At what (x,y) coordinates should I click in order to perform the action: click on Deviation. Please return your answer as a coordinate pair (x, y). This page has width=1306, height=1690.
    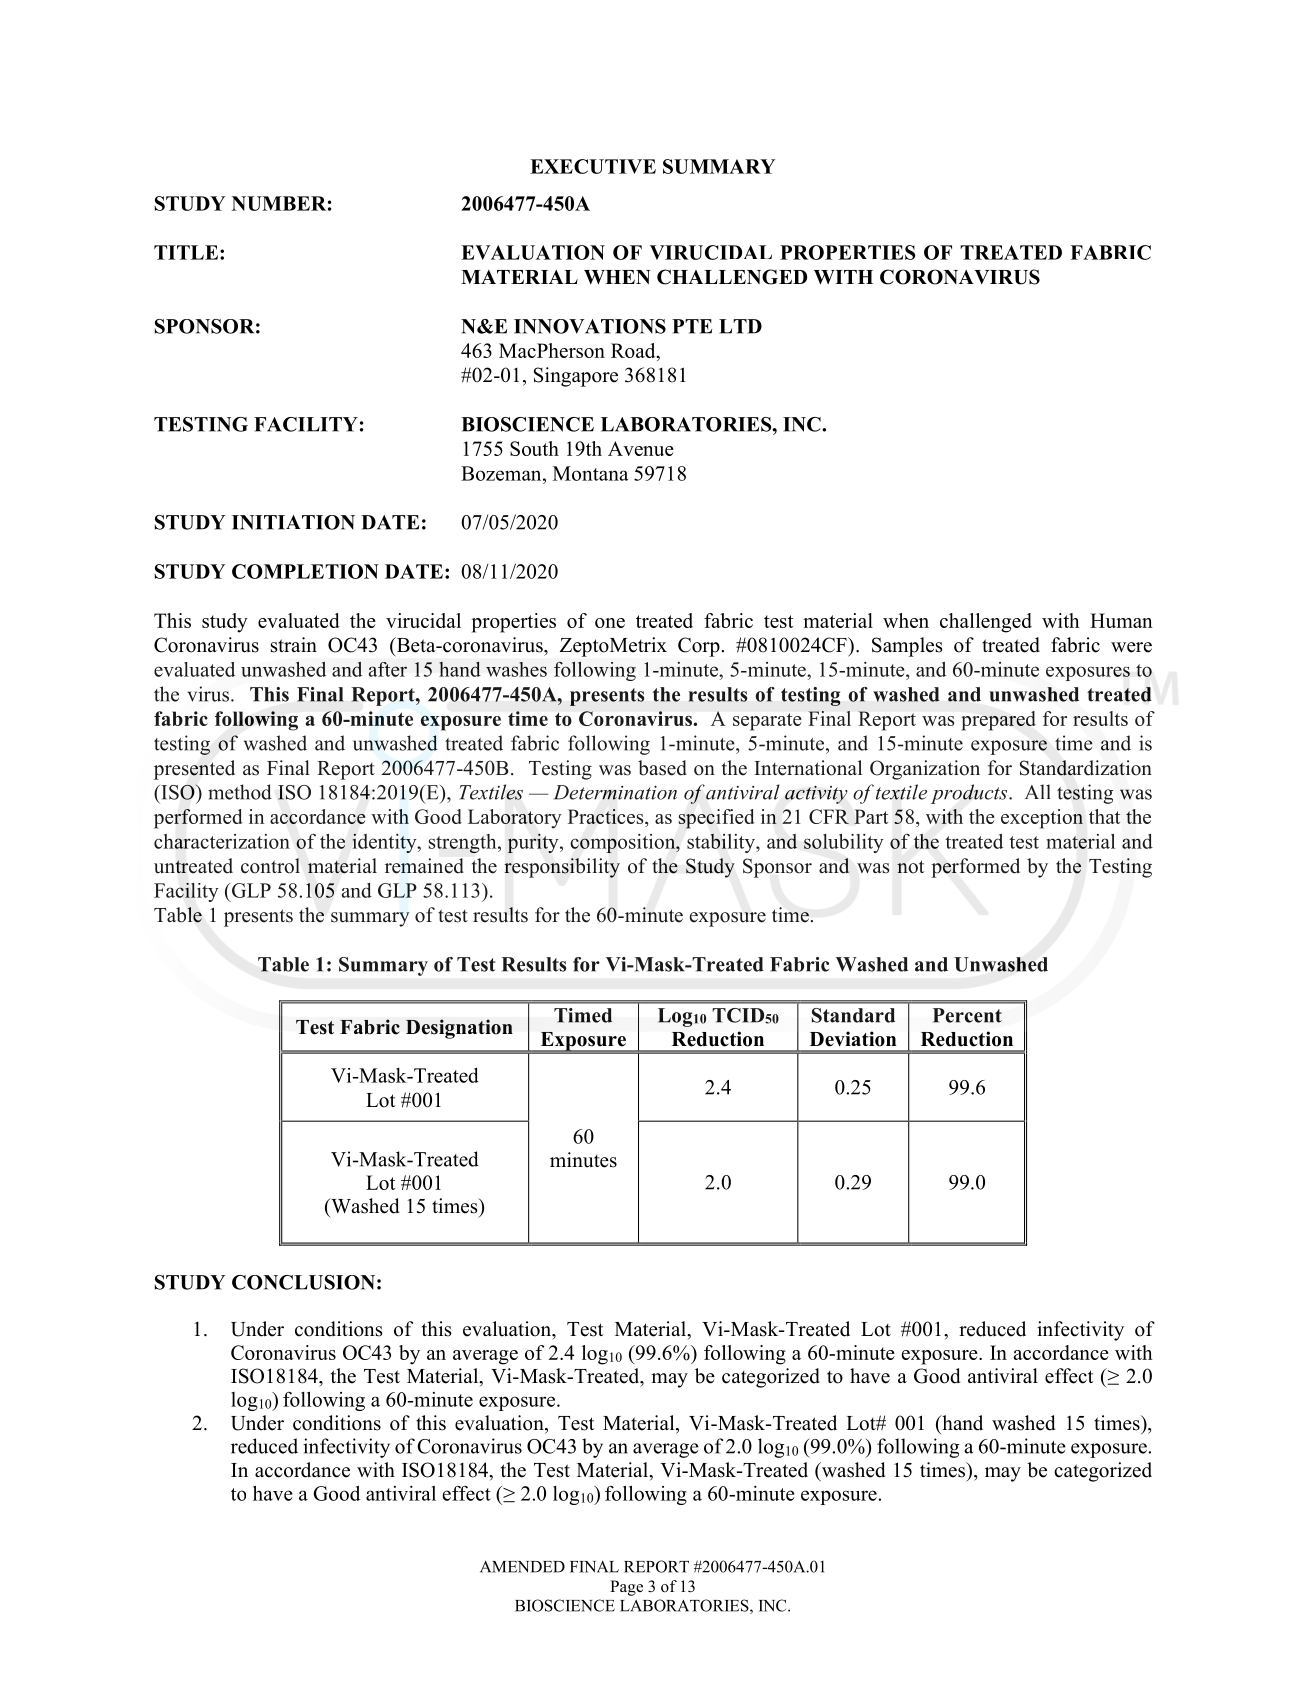
    Looking at the image, I should click on (853, 1039).
